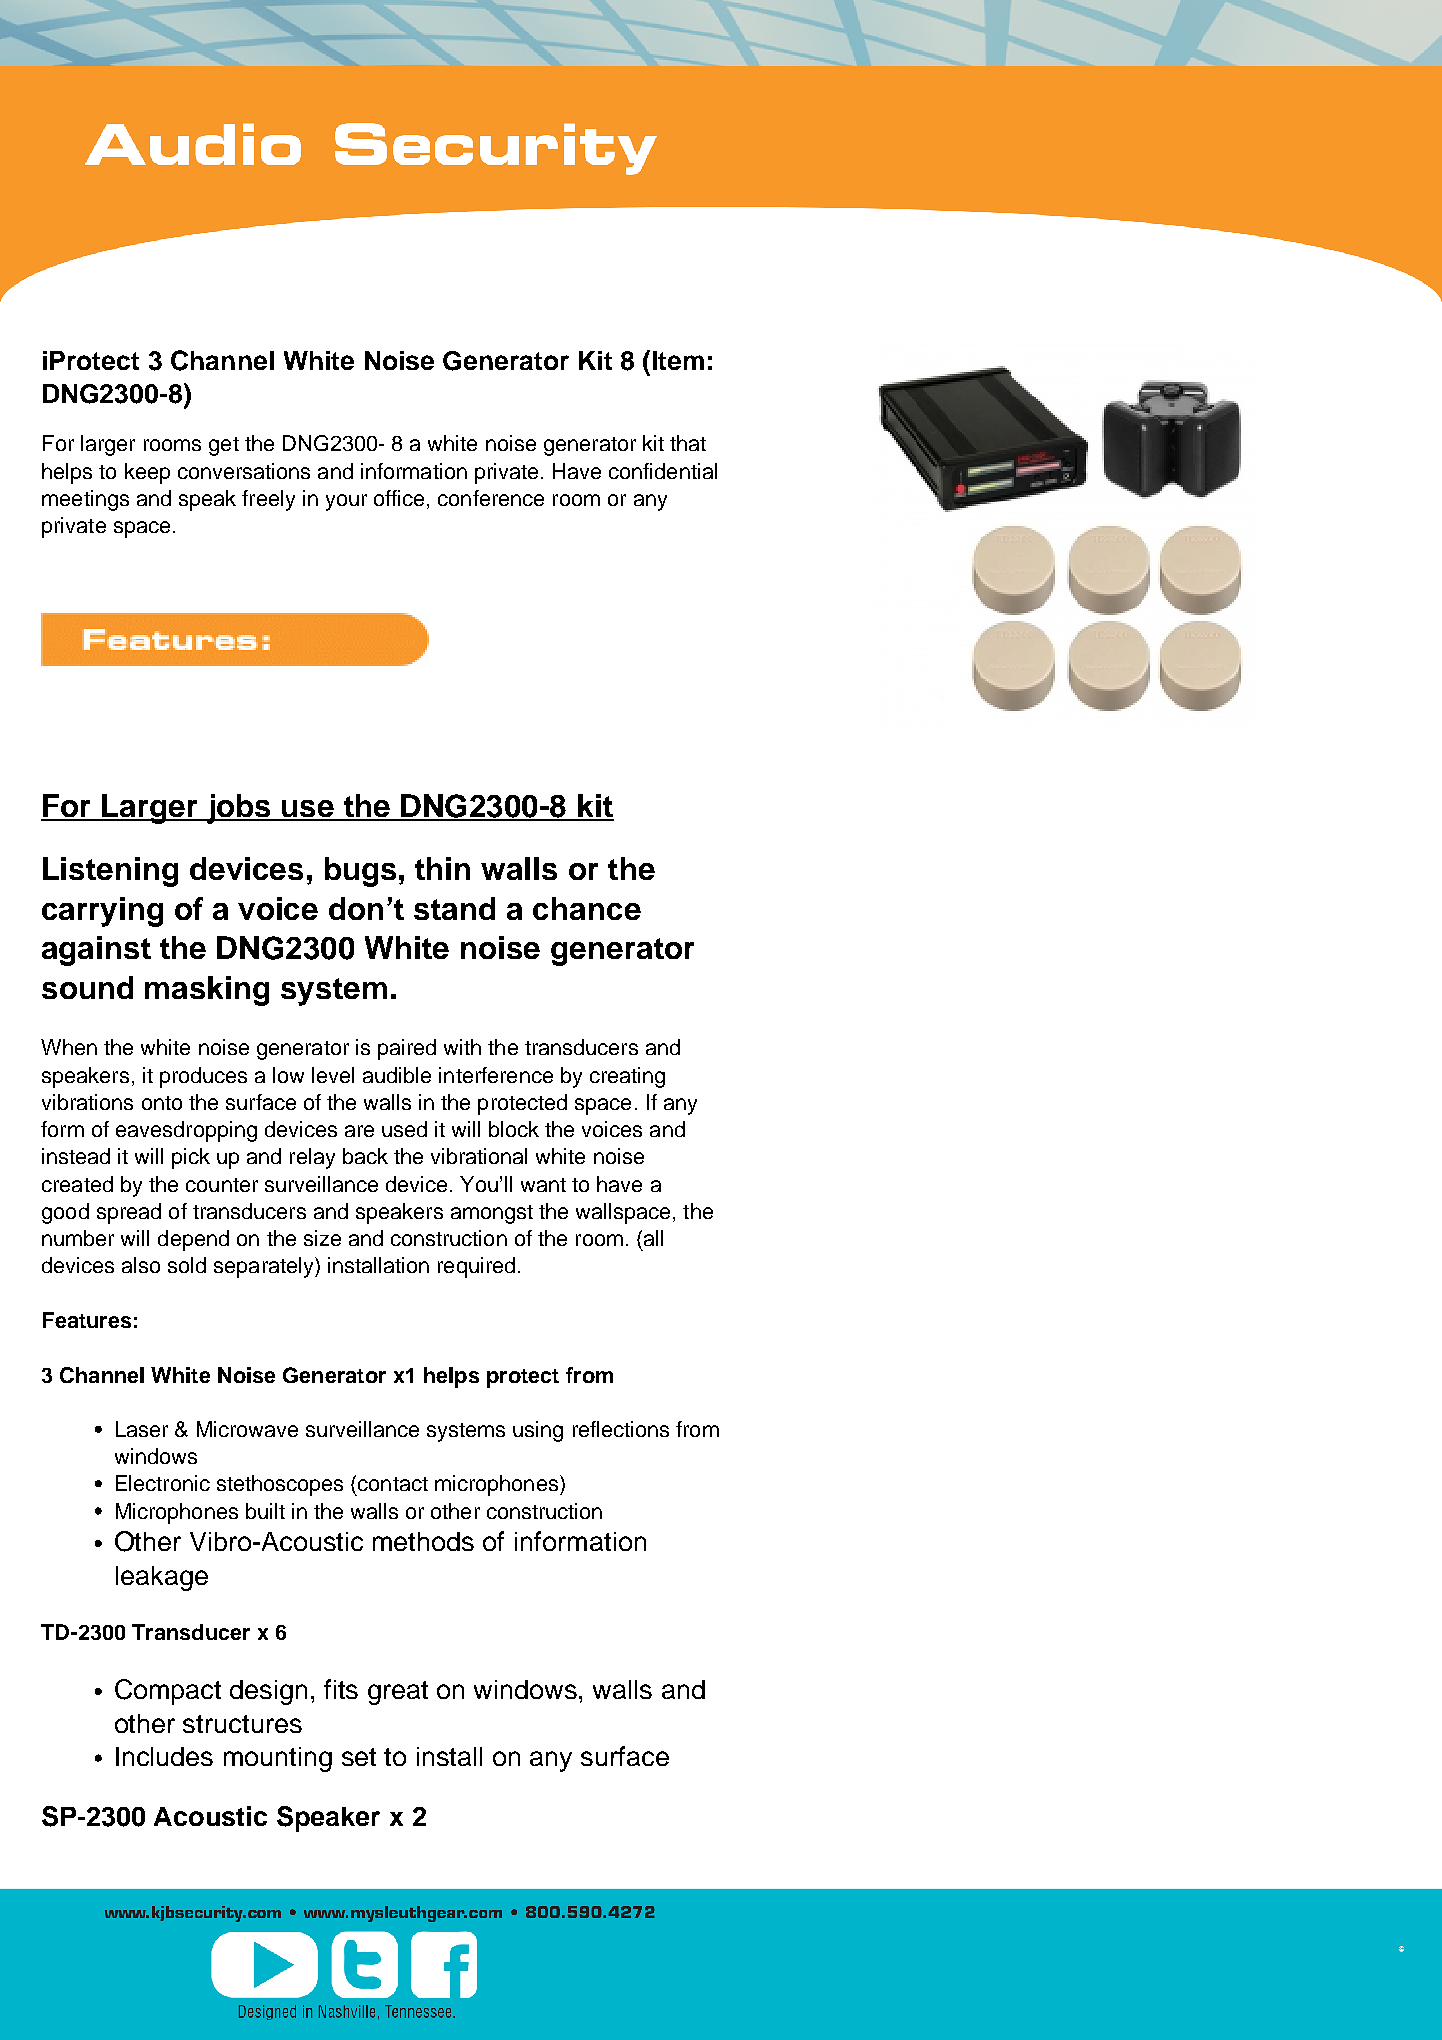 Image resolution: width=1442 pixels, height=2040 pixels. What do you see at coordinates (399, 498) in the screenshot?
I see `office` at bounding box center [399, 498].
